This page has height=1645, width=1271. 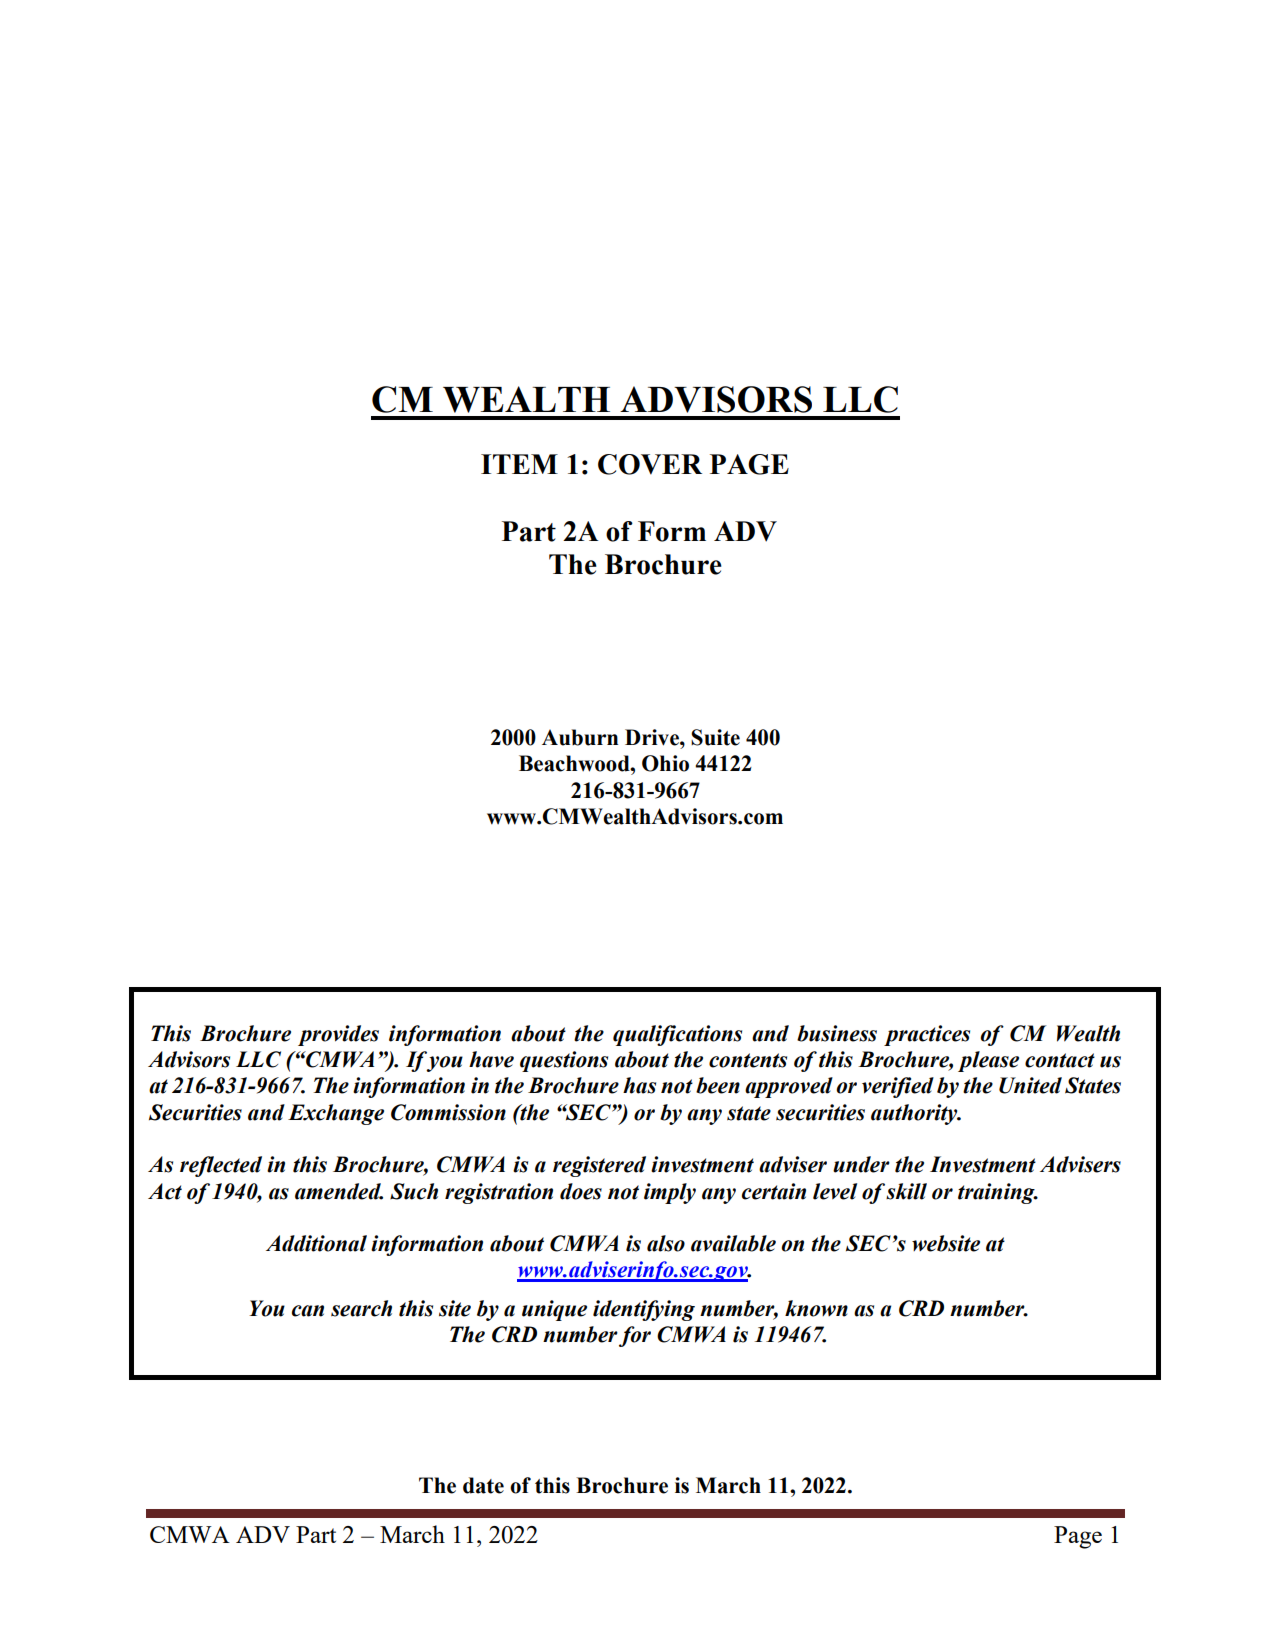 I want to click on practices, so click(x=927, y=1035).
